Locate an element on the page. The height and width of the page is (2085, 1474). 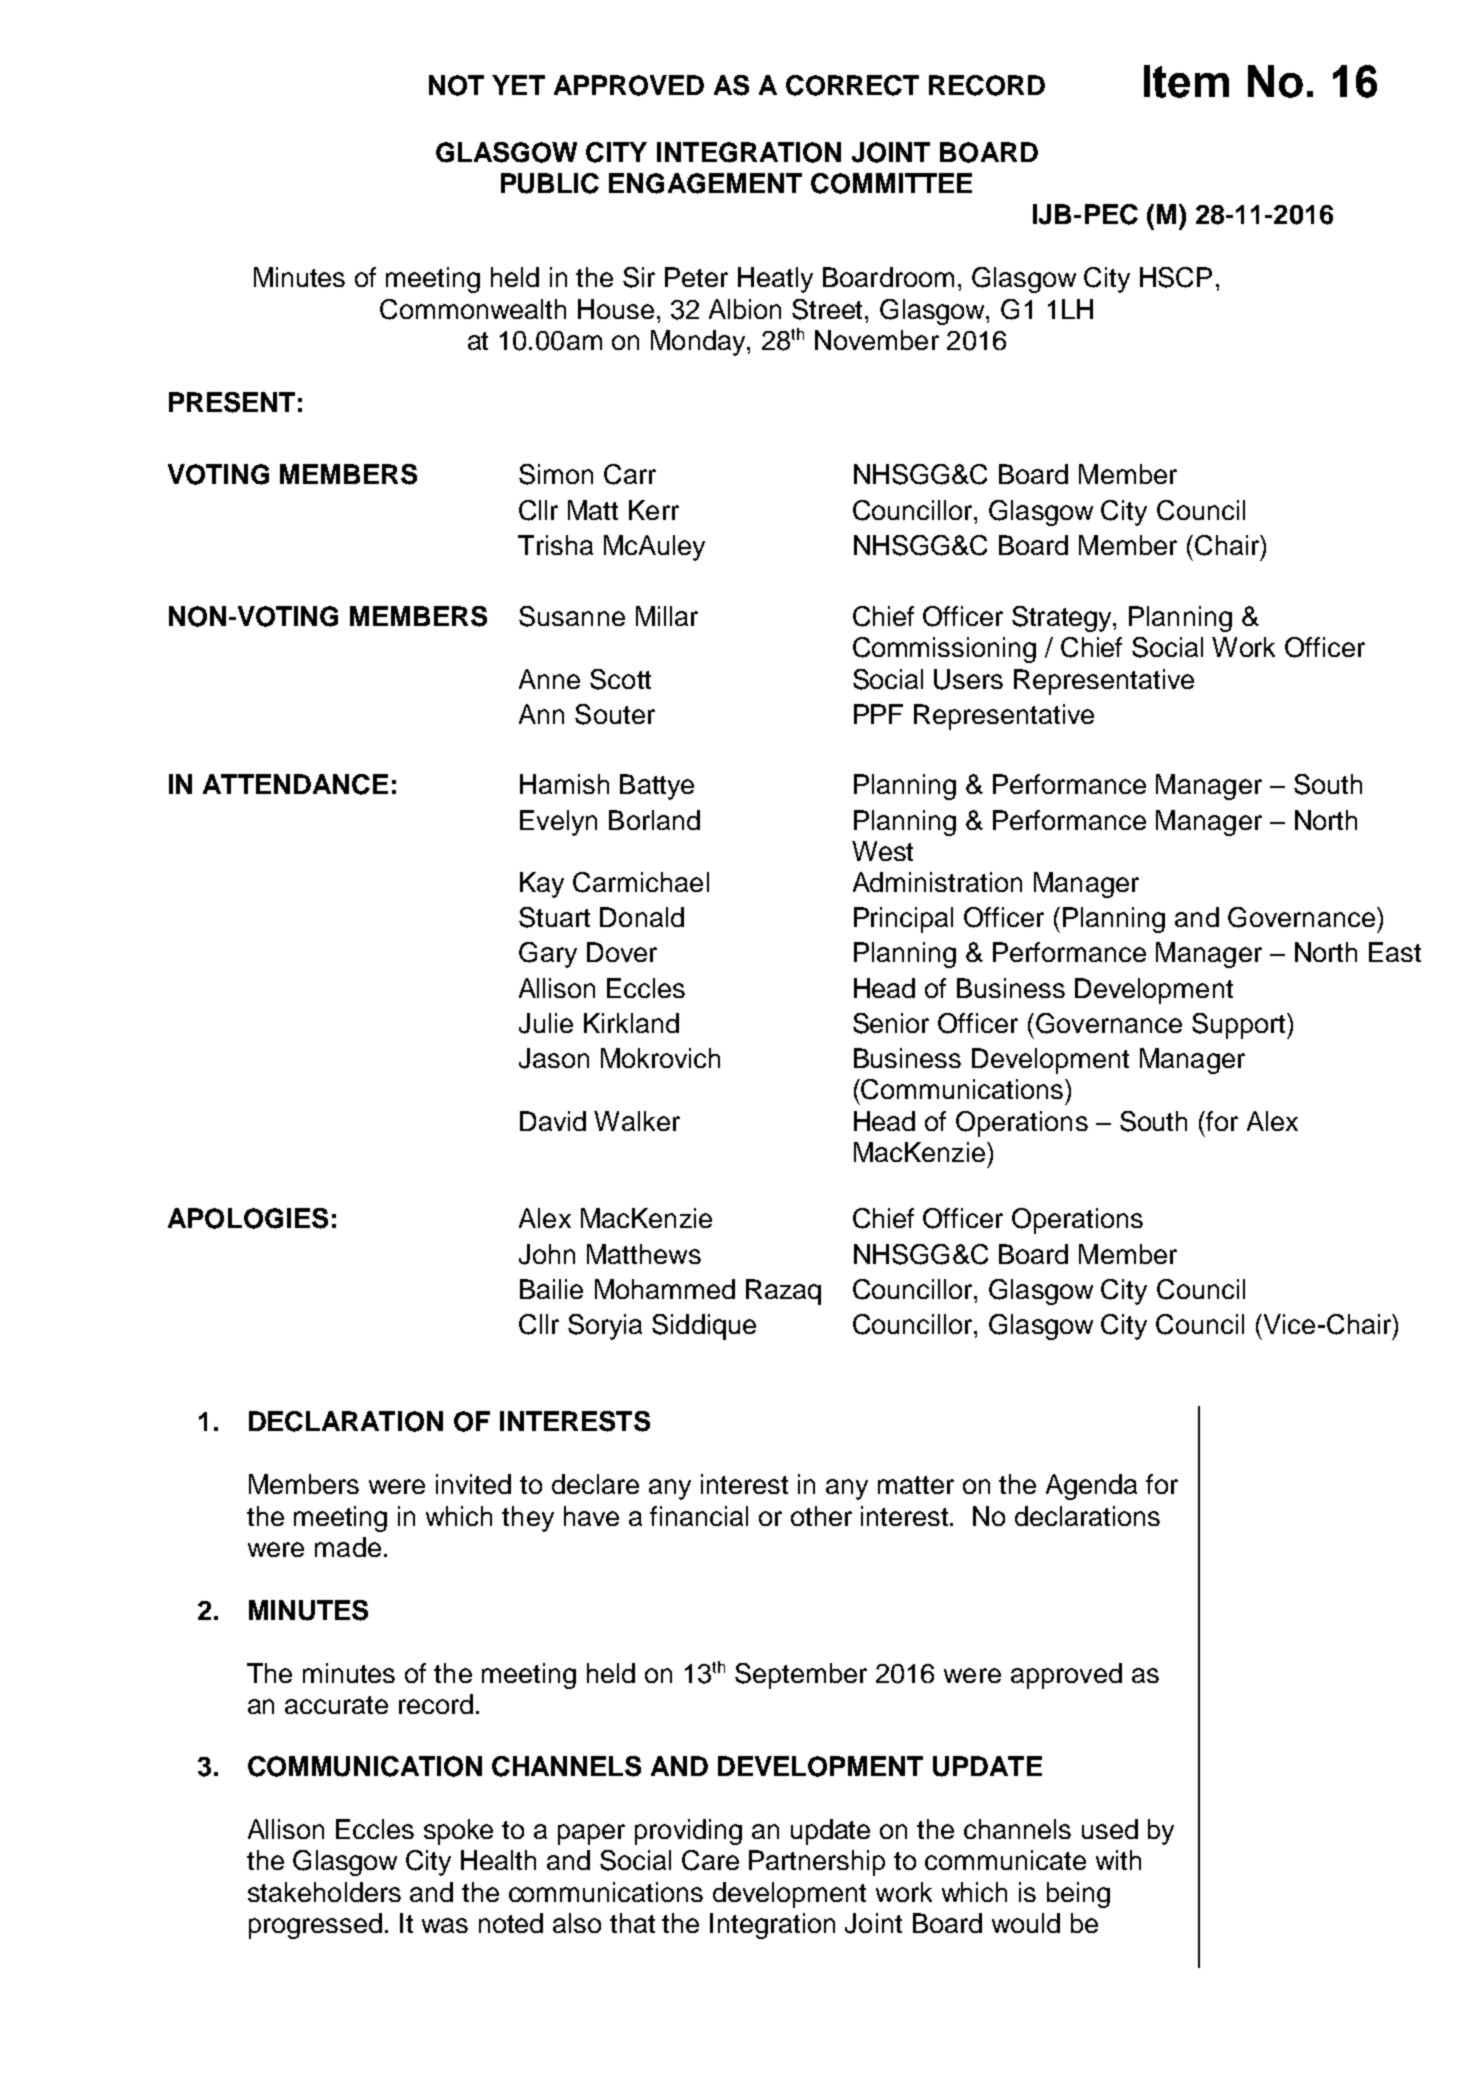
Support is located at coordinates (1240, 1026).
